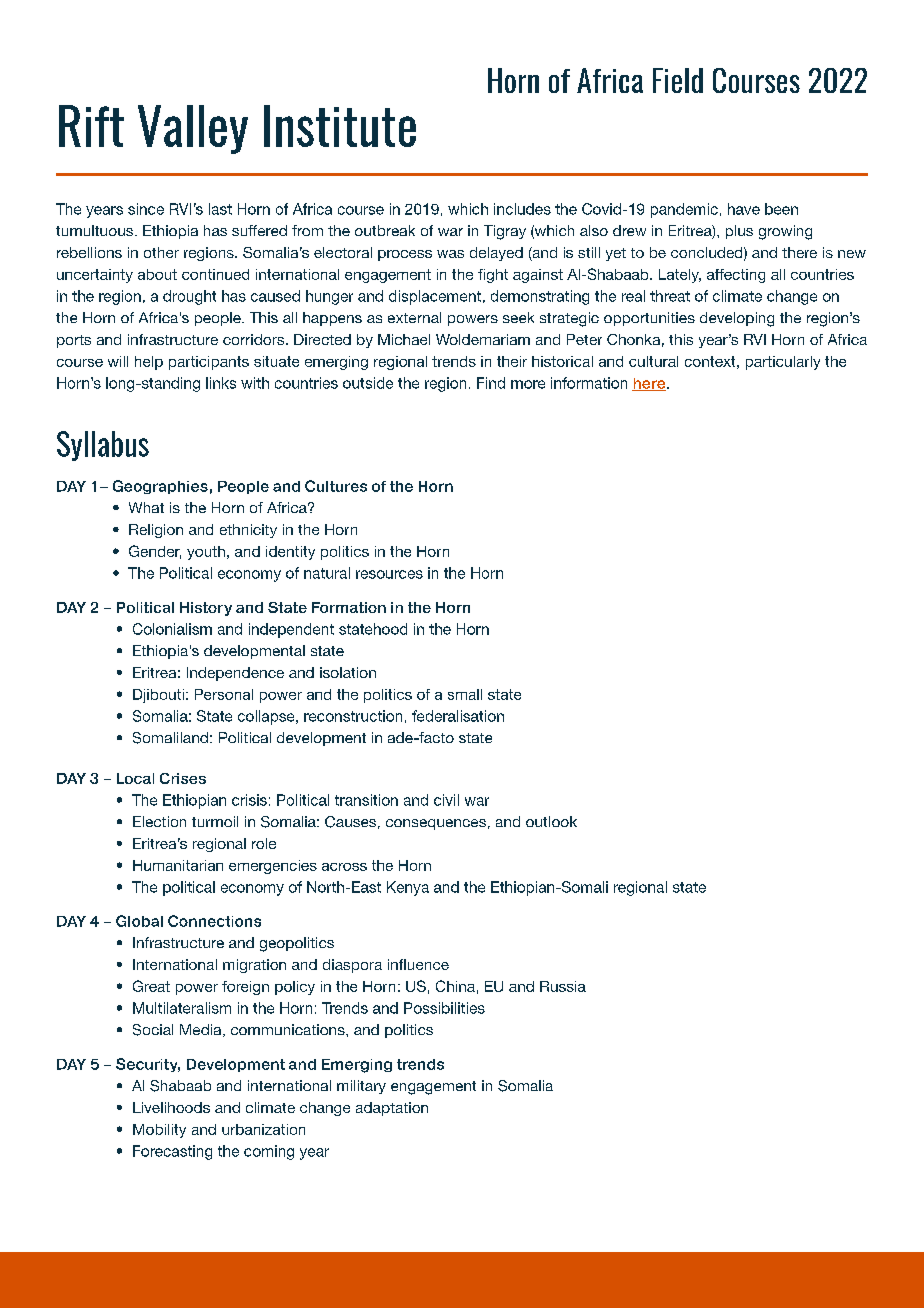 The image size is (924, 1308). What do you see at coordinates (159, 1131) in the page?
I see `Mobility` at bounding box center [159, 1131].
